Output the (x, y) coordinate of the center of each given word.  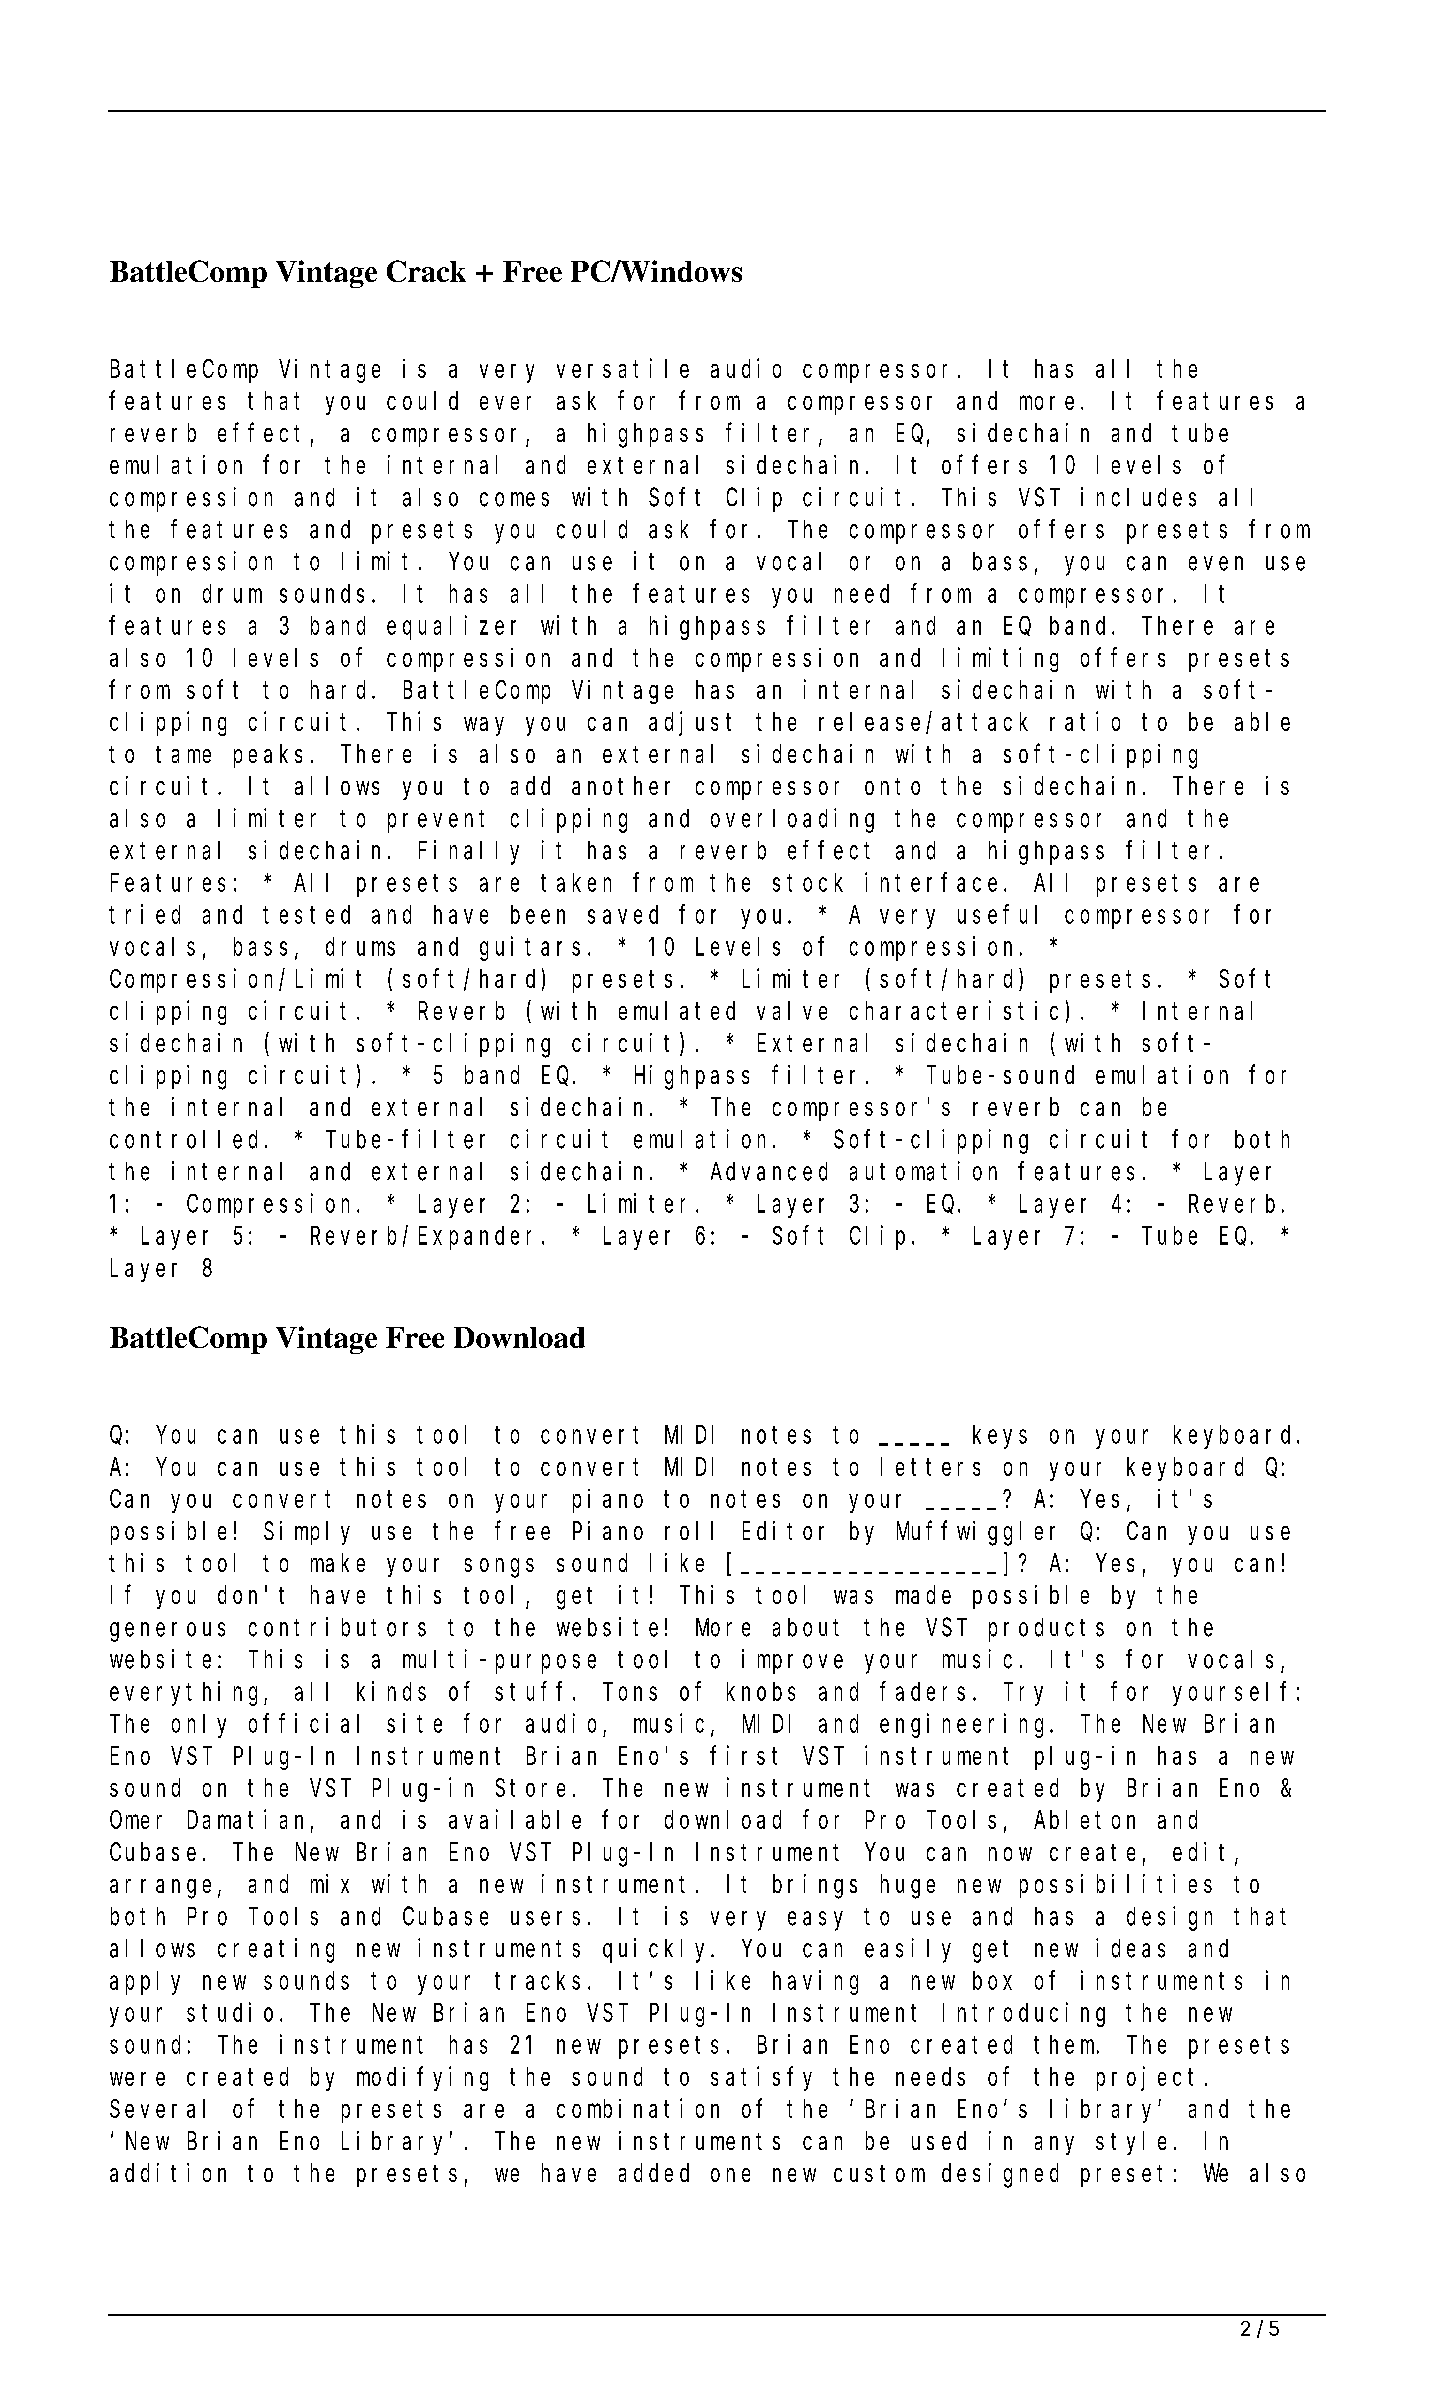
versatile (623, 368)
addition (168, 2172)
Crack (426, 271)
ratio (1085, 721)
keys (1000, 1437)
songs (499, 1568)
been (538, 914)
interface (931, 882)
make (338, 1562)
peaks (268, 756)
